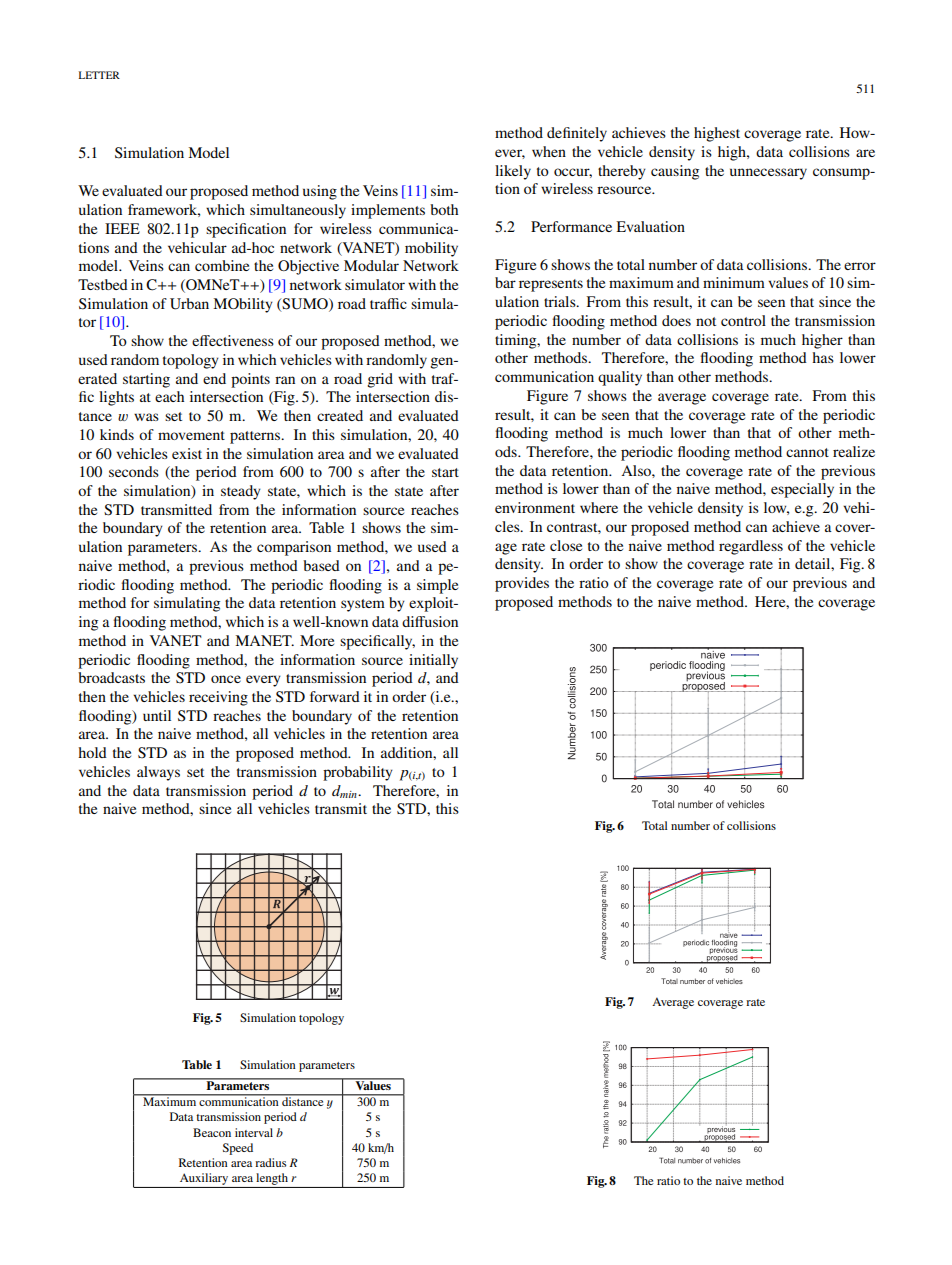 The height and width of the screenshot is (1265, 952). I want to click on Auxiliary, so click(204, 1180).
